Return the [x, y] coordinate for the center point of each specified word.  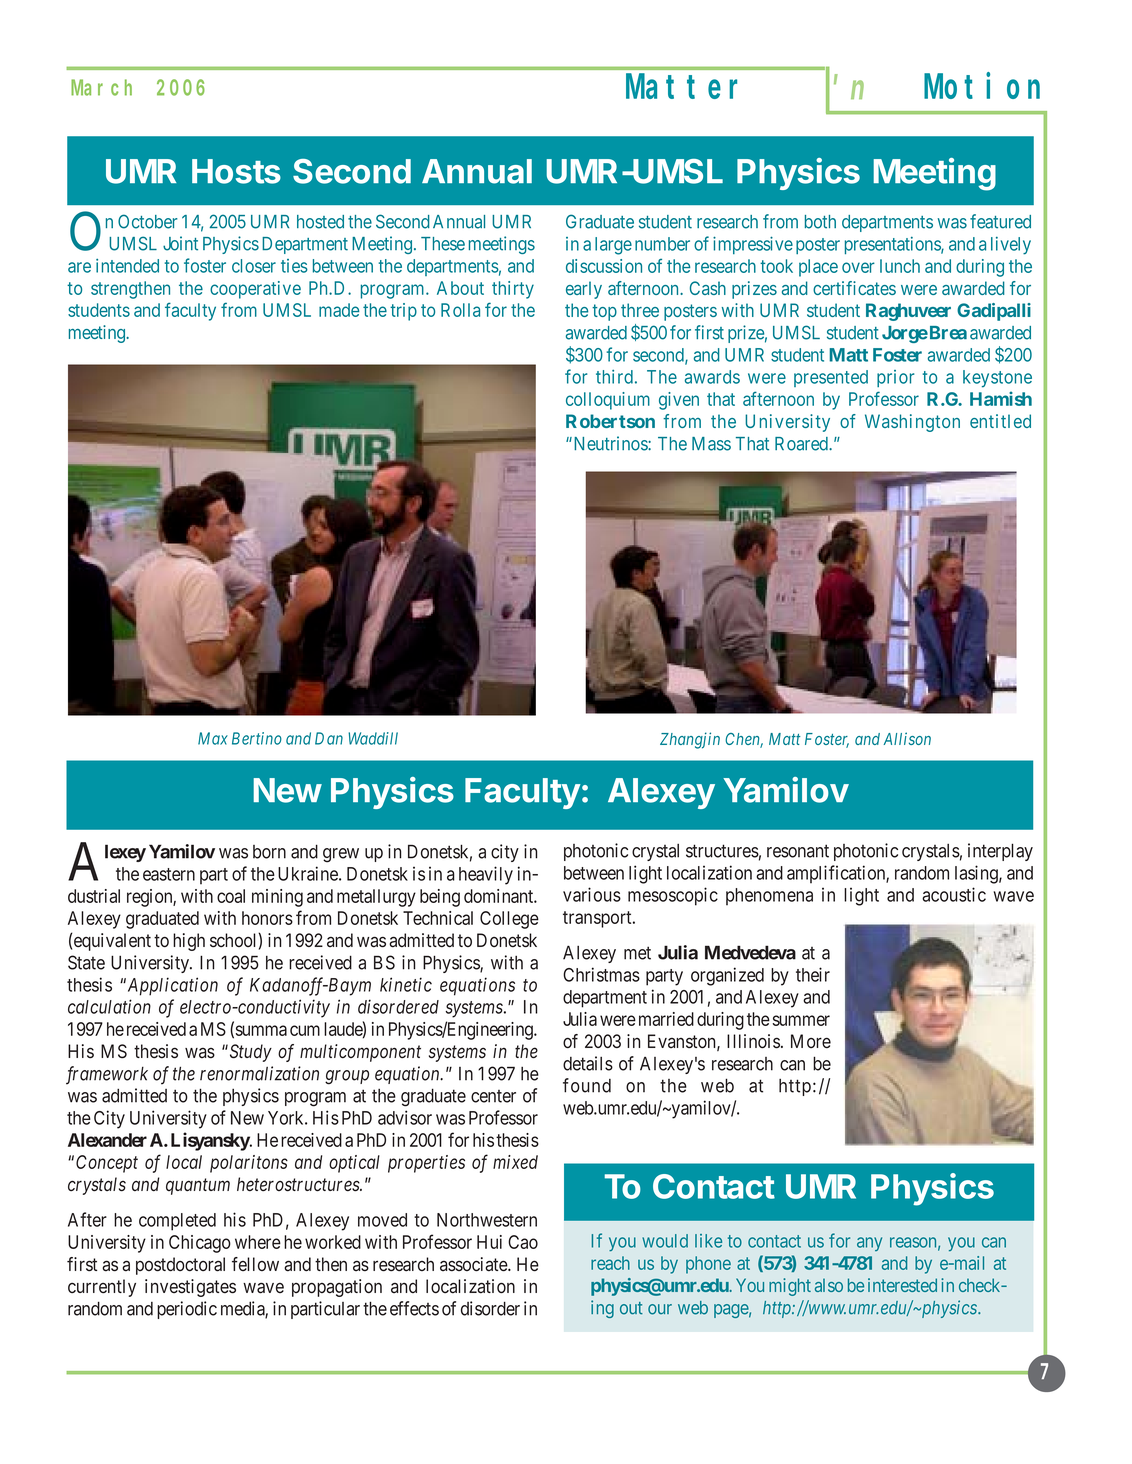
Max [213, 738]
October [148, 221]
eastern [169, 874]
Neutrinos [610, 443]
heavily [486, 875]
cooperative [255, 290]
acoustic [954, 894]
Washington [912, 423]
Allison [907, 738]
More [811, 1041]
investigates [190, 1288]
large [613, 246]
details [588, 1063]
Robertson [610, 421]
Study [249, 1053]
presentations [893, 245]
